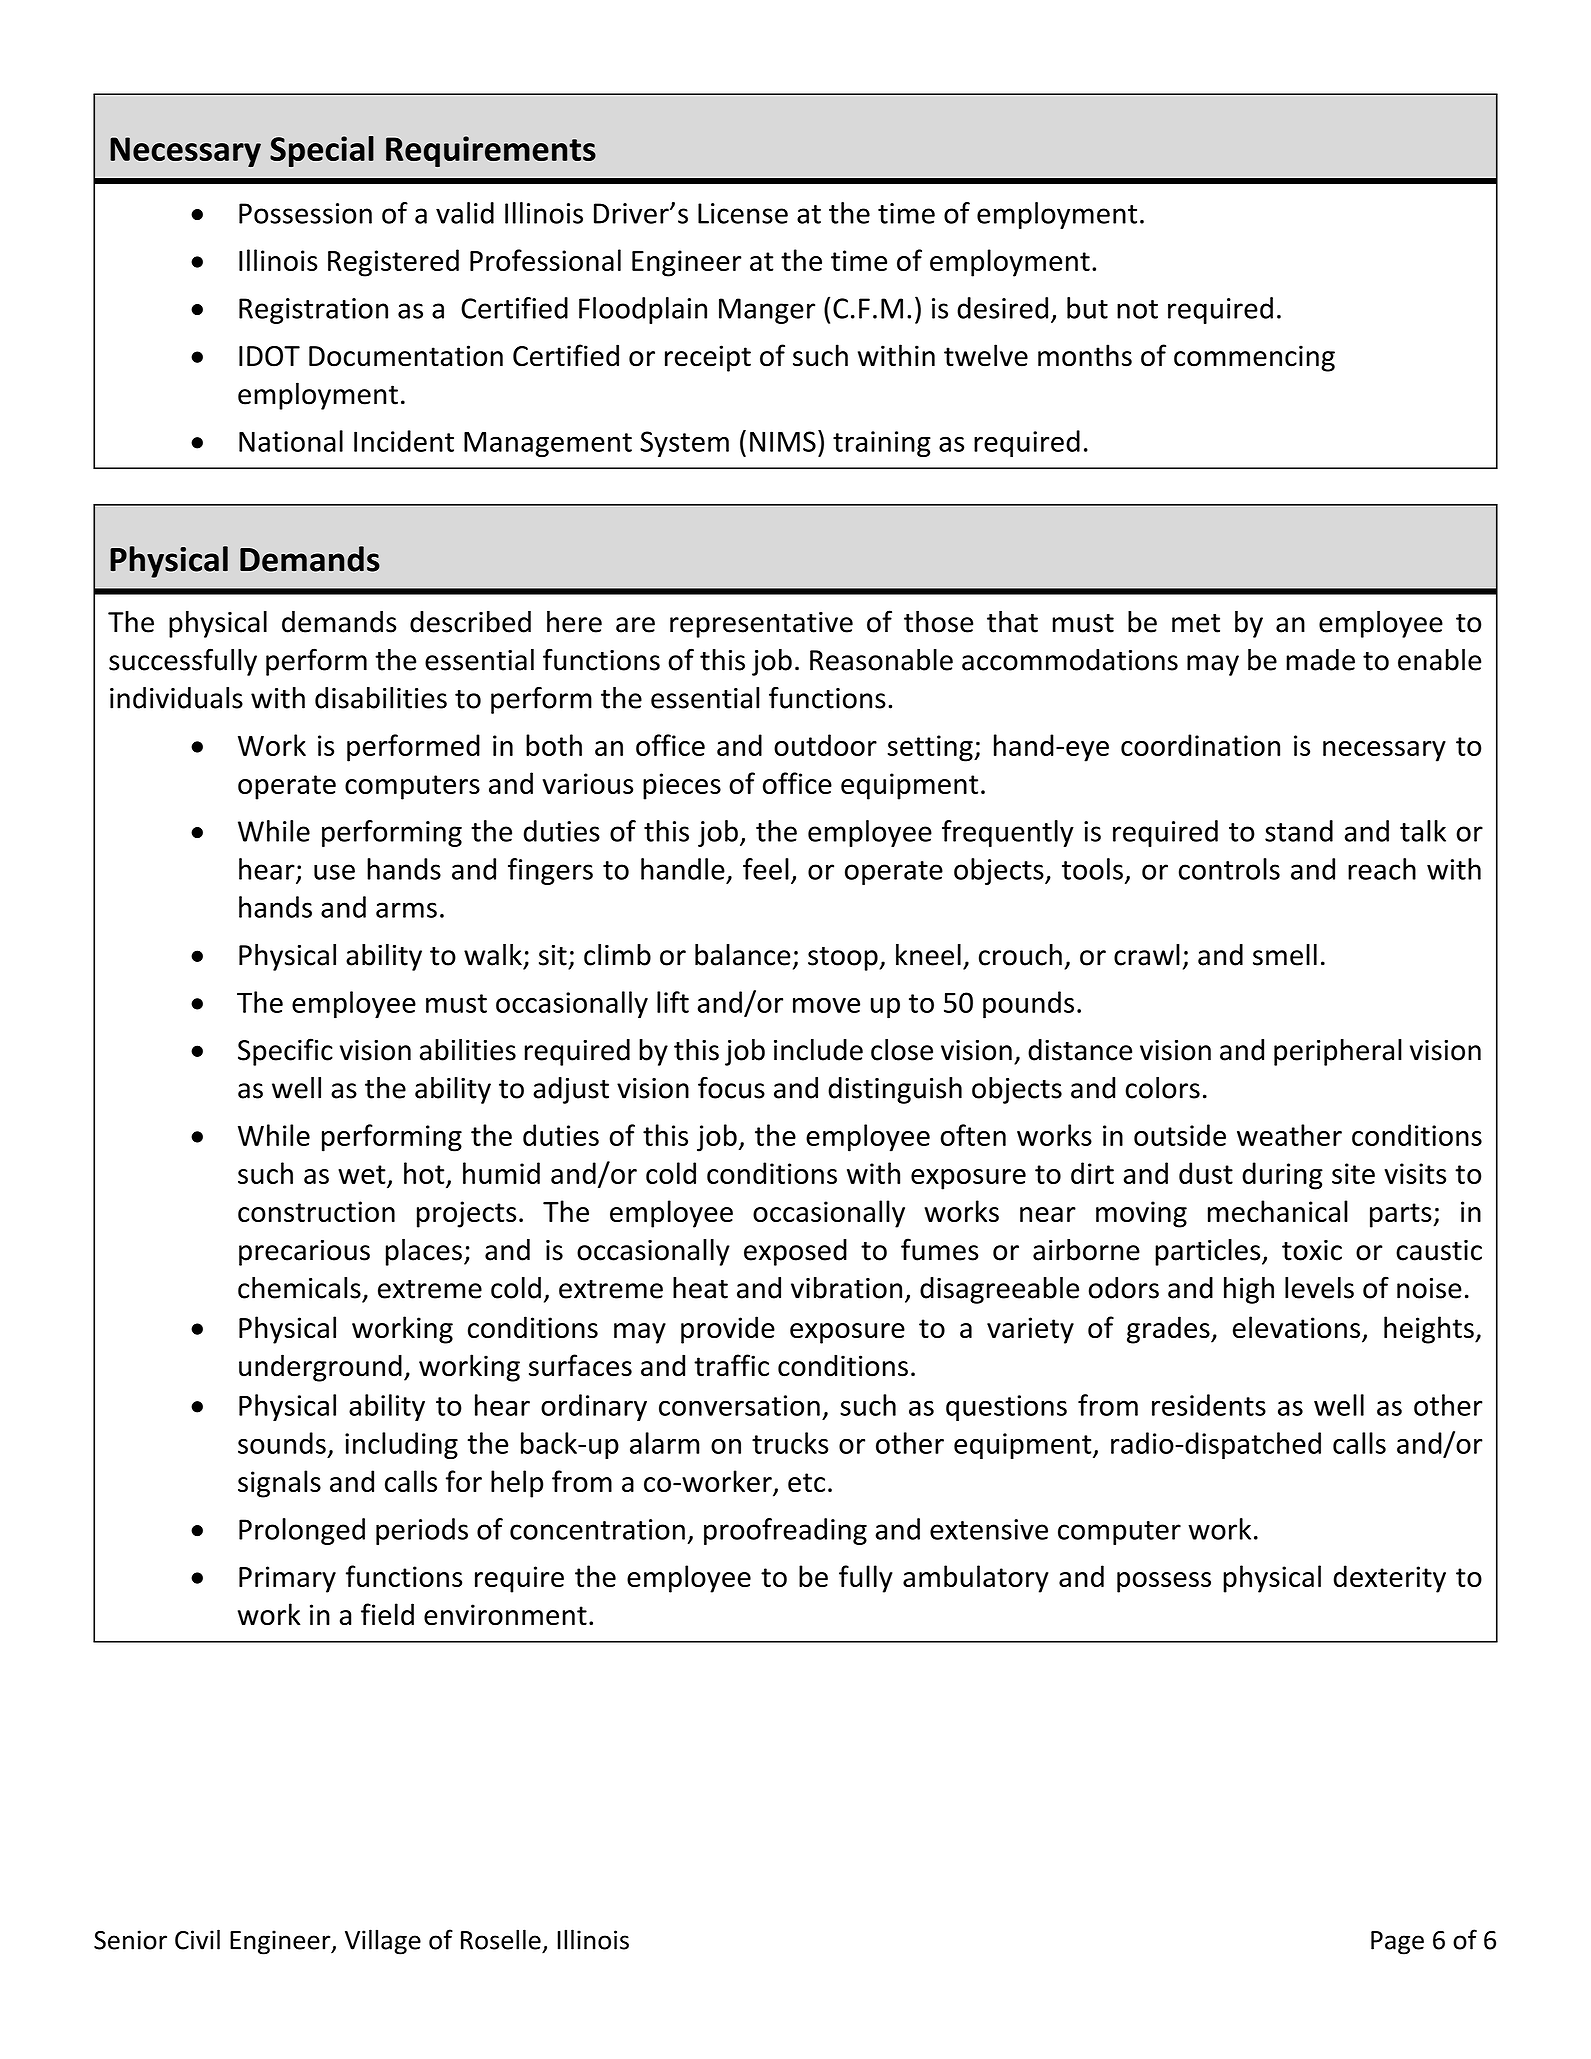  I want to click on Special, so click(322, 151).
